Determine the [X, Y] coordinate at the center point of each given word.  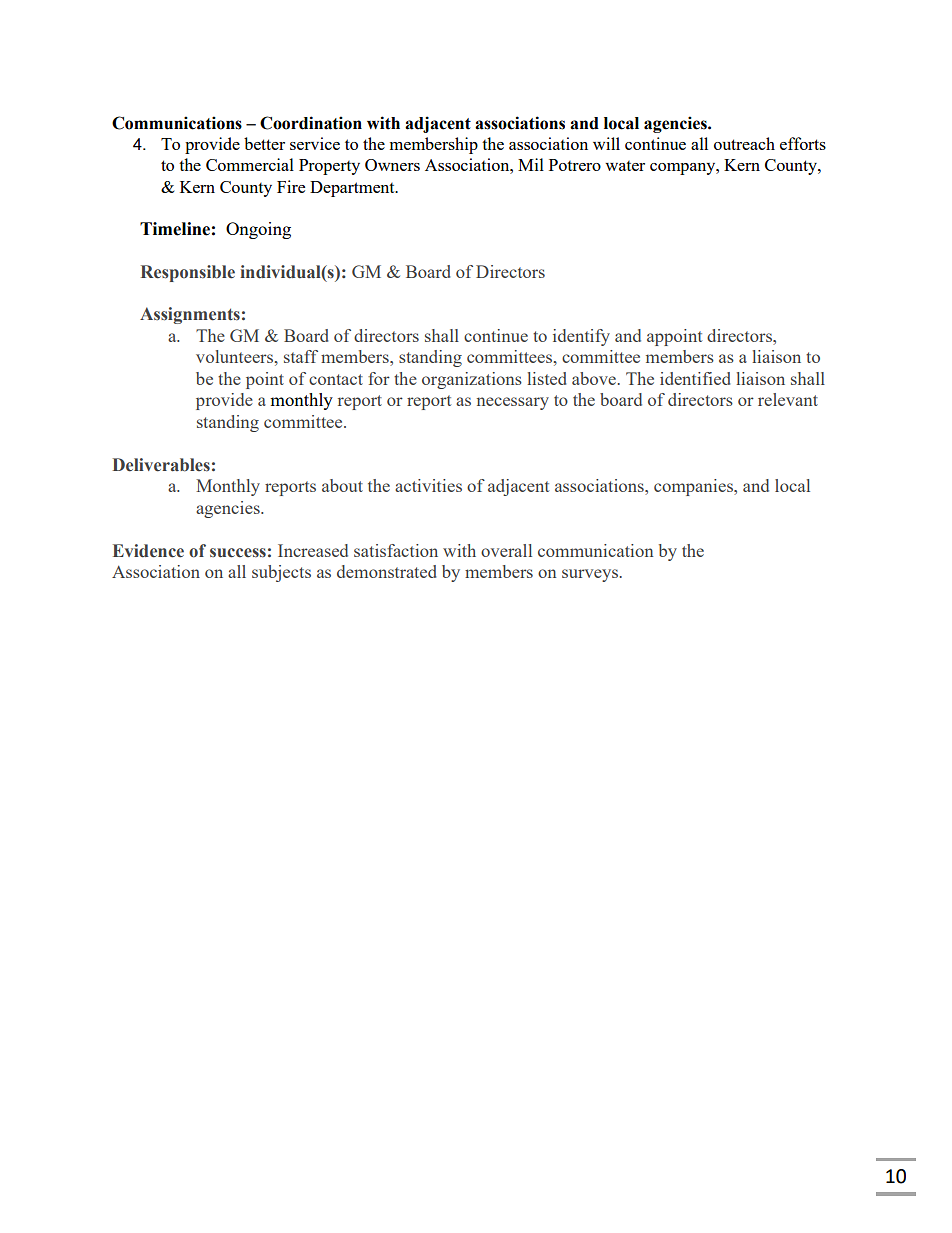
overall [506, 550]
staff [301, 356]
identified [695, 378]
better [264, 143]
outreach [744, 143]
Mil [531, 164]
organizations [472, 380]
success [238, 553]
